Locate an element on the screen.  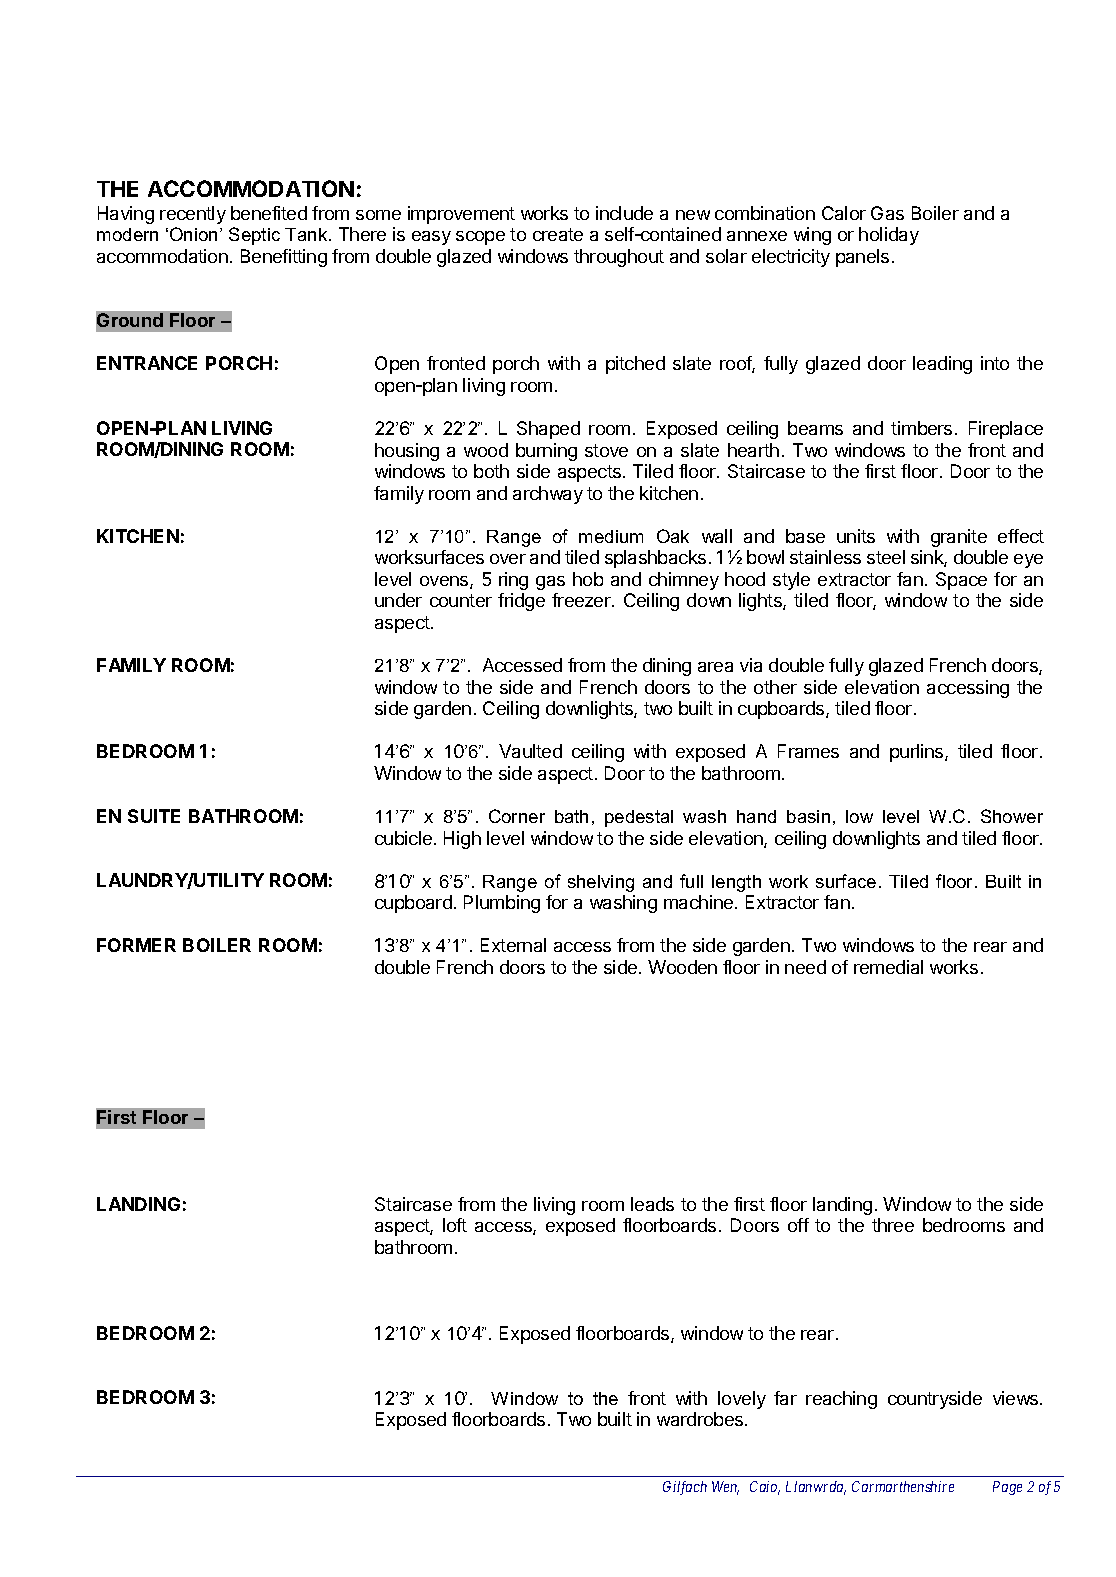
under is located at coordinates (398, 600).
